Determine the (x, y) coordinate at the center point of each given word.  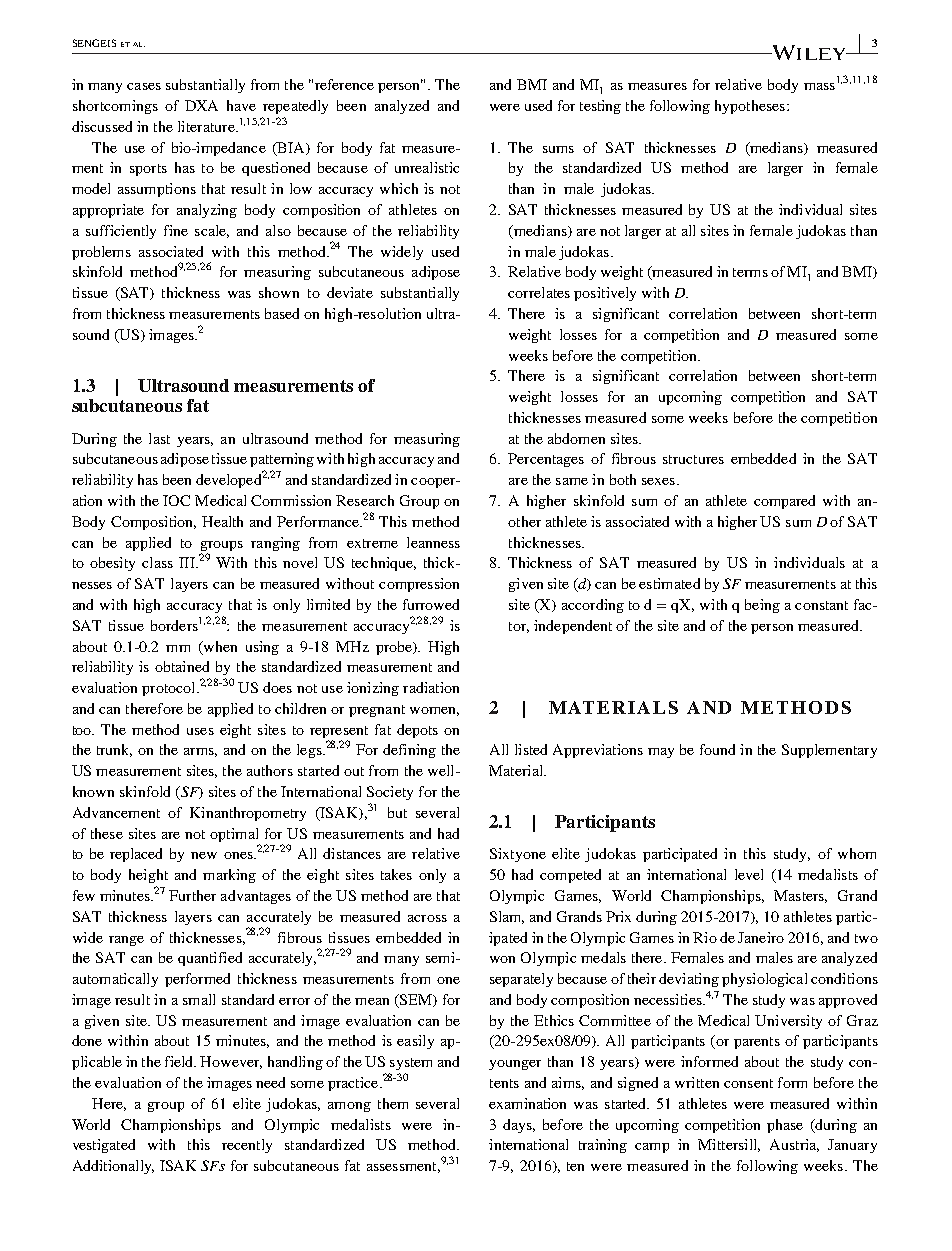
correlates (539, 292)
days (518, 1126)
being (762, 606)
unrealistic (427, 167)
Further (192, 895)
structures (693, 459)
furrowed (431, 604)
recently (247, 1146)
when (219, 647)
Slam (507, 917)
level (749, 874)
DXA (201, 105)
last (159, 438)
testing (600, 107)
